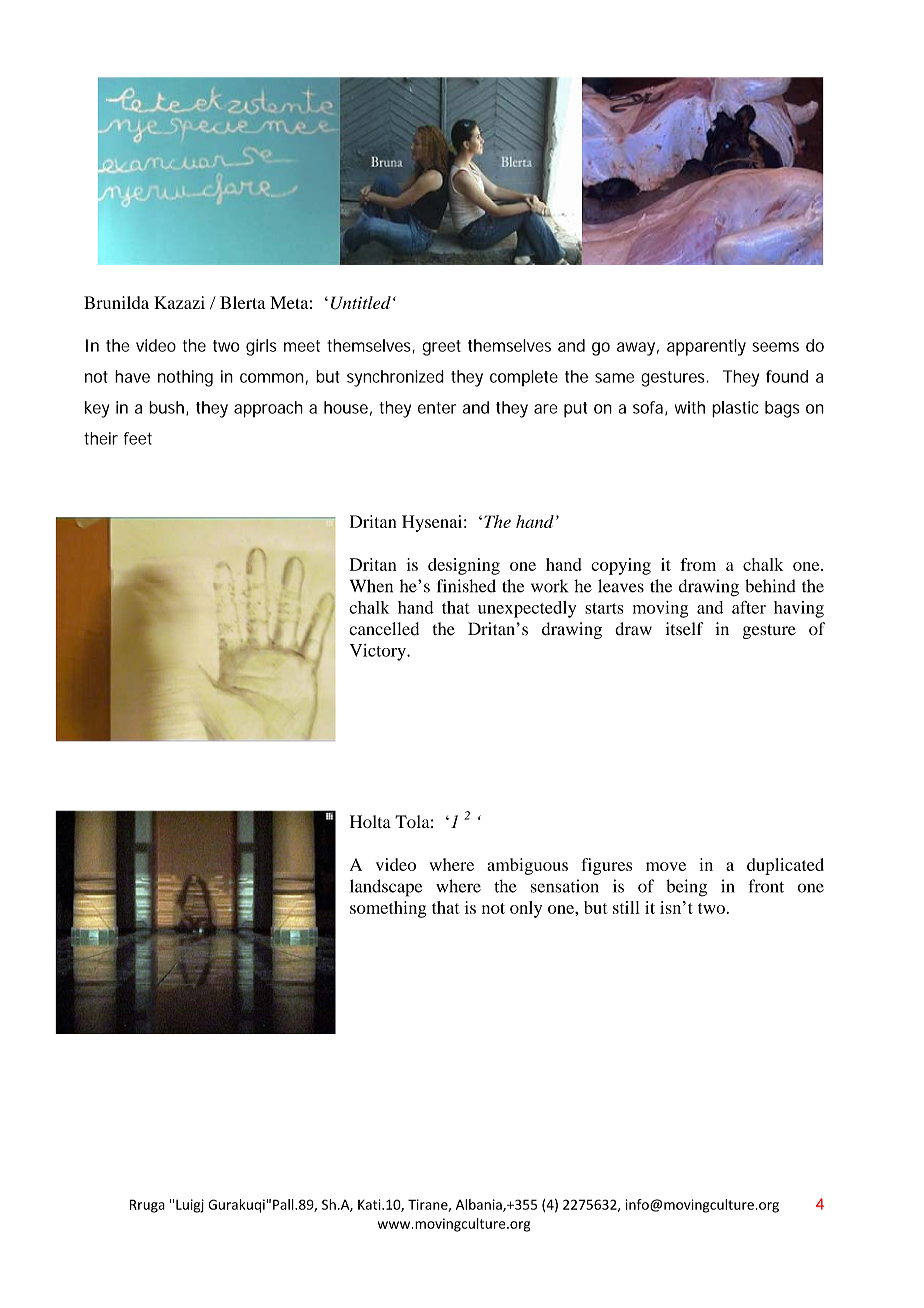 The image size is (924, 1308). I want to click on landscape, so click(386, 888).
